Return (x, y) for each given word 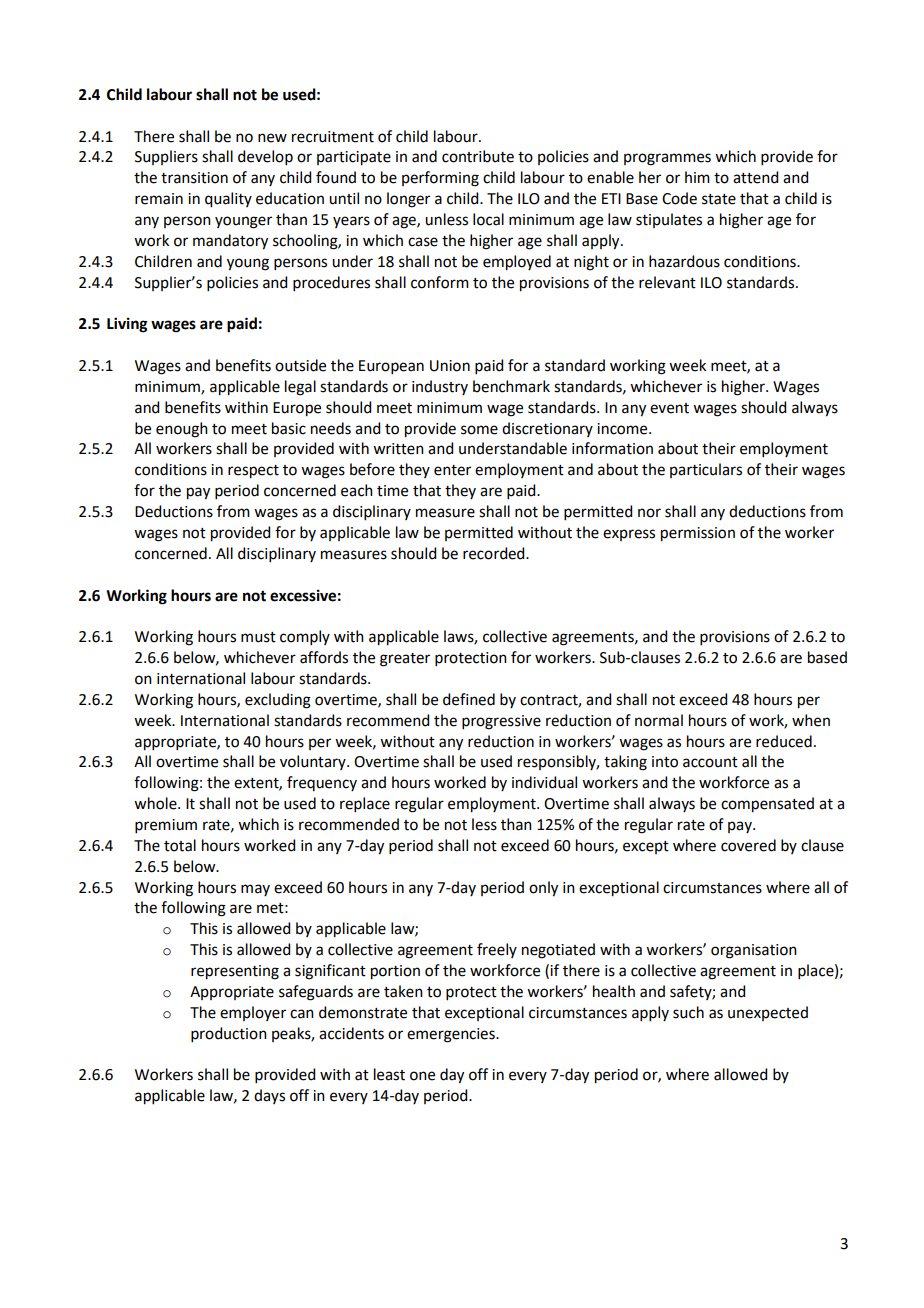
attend (755, 177)
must (258, 637)
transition (194, 178)
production (229, 1034)
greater (405, 660)
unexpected (768, 1013)
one (422, 1076)
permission (698, 534)
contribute (478, 156)
